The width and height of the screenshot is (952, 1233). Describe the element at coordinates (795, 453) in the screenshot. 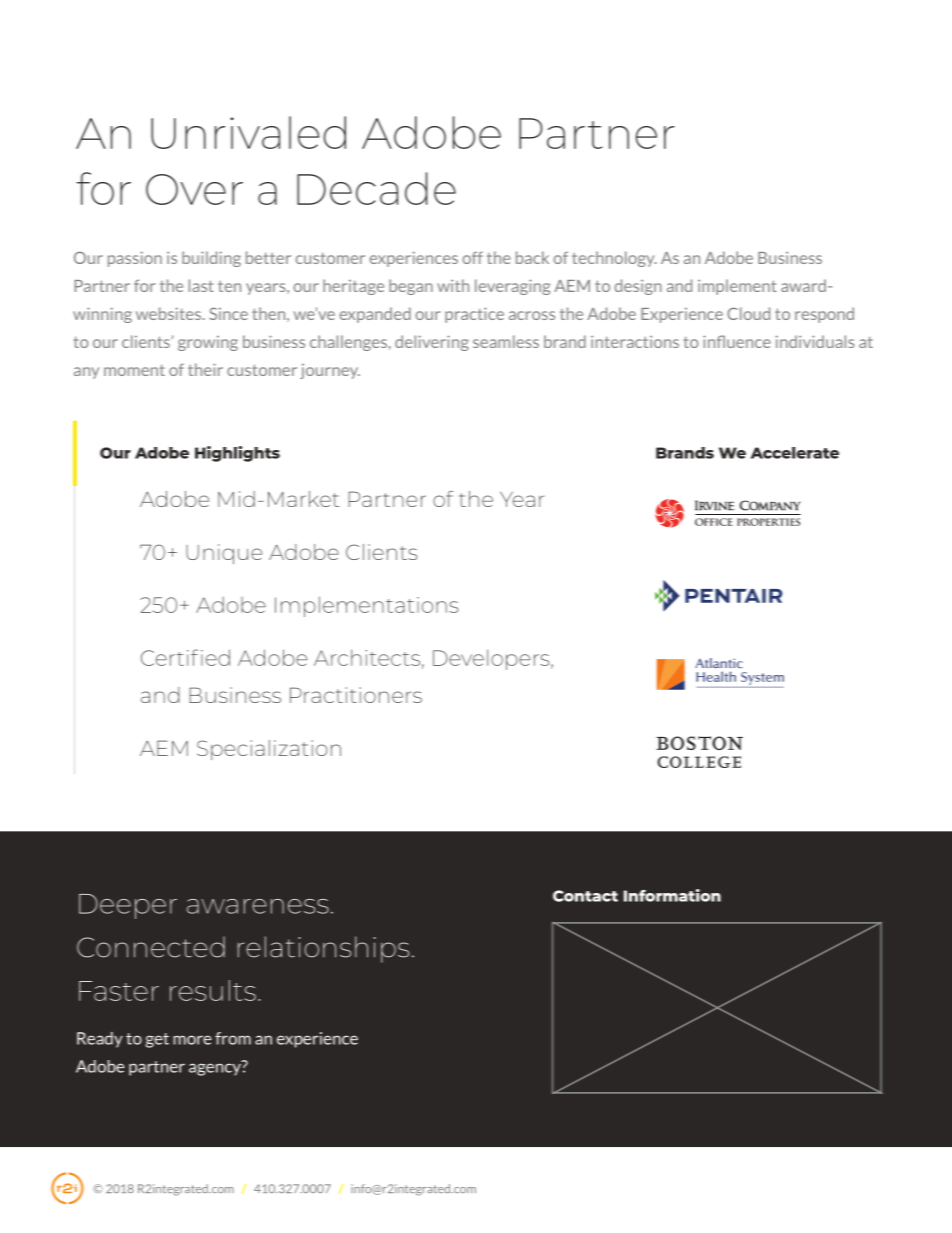

I see `Accelerate` at that location.
